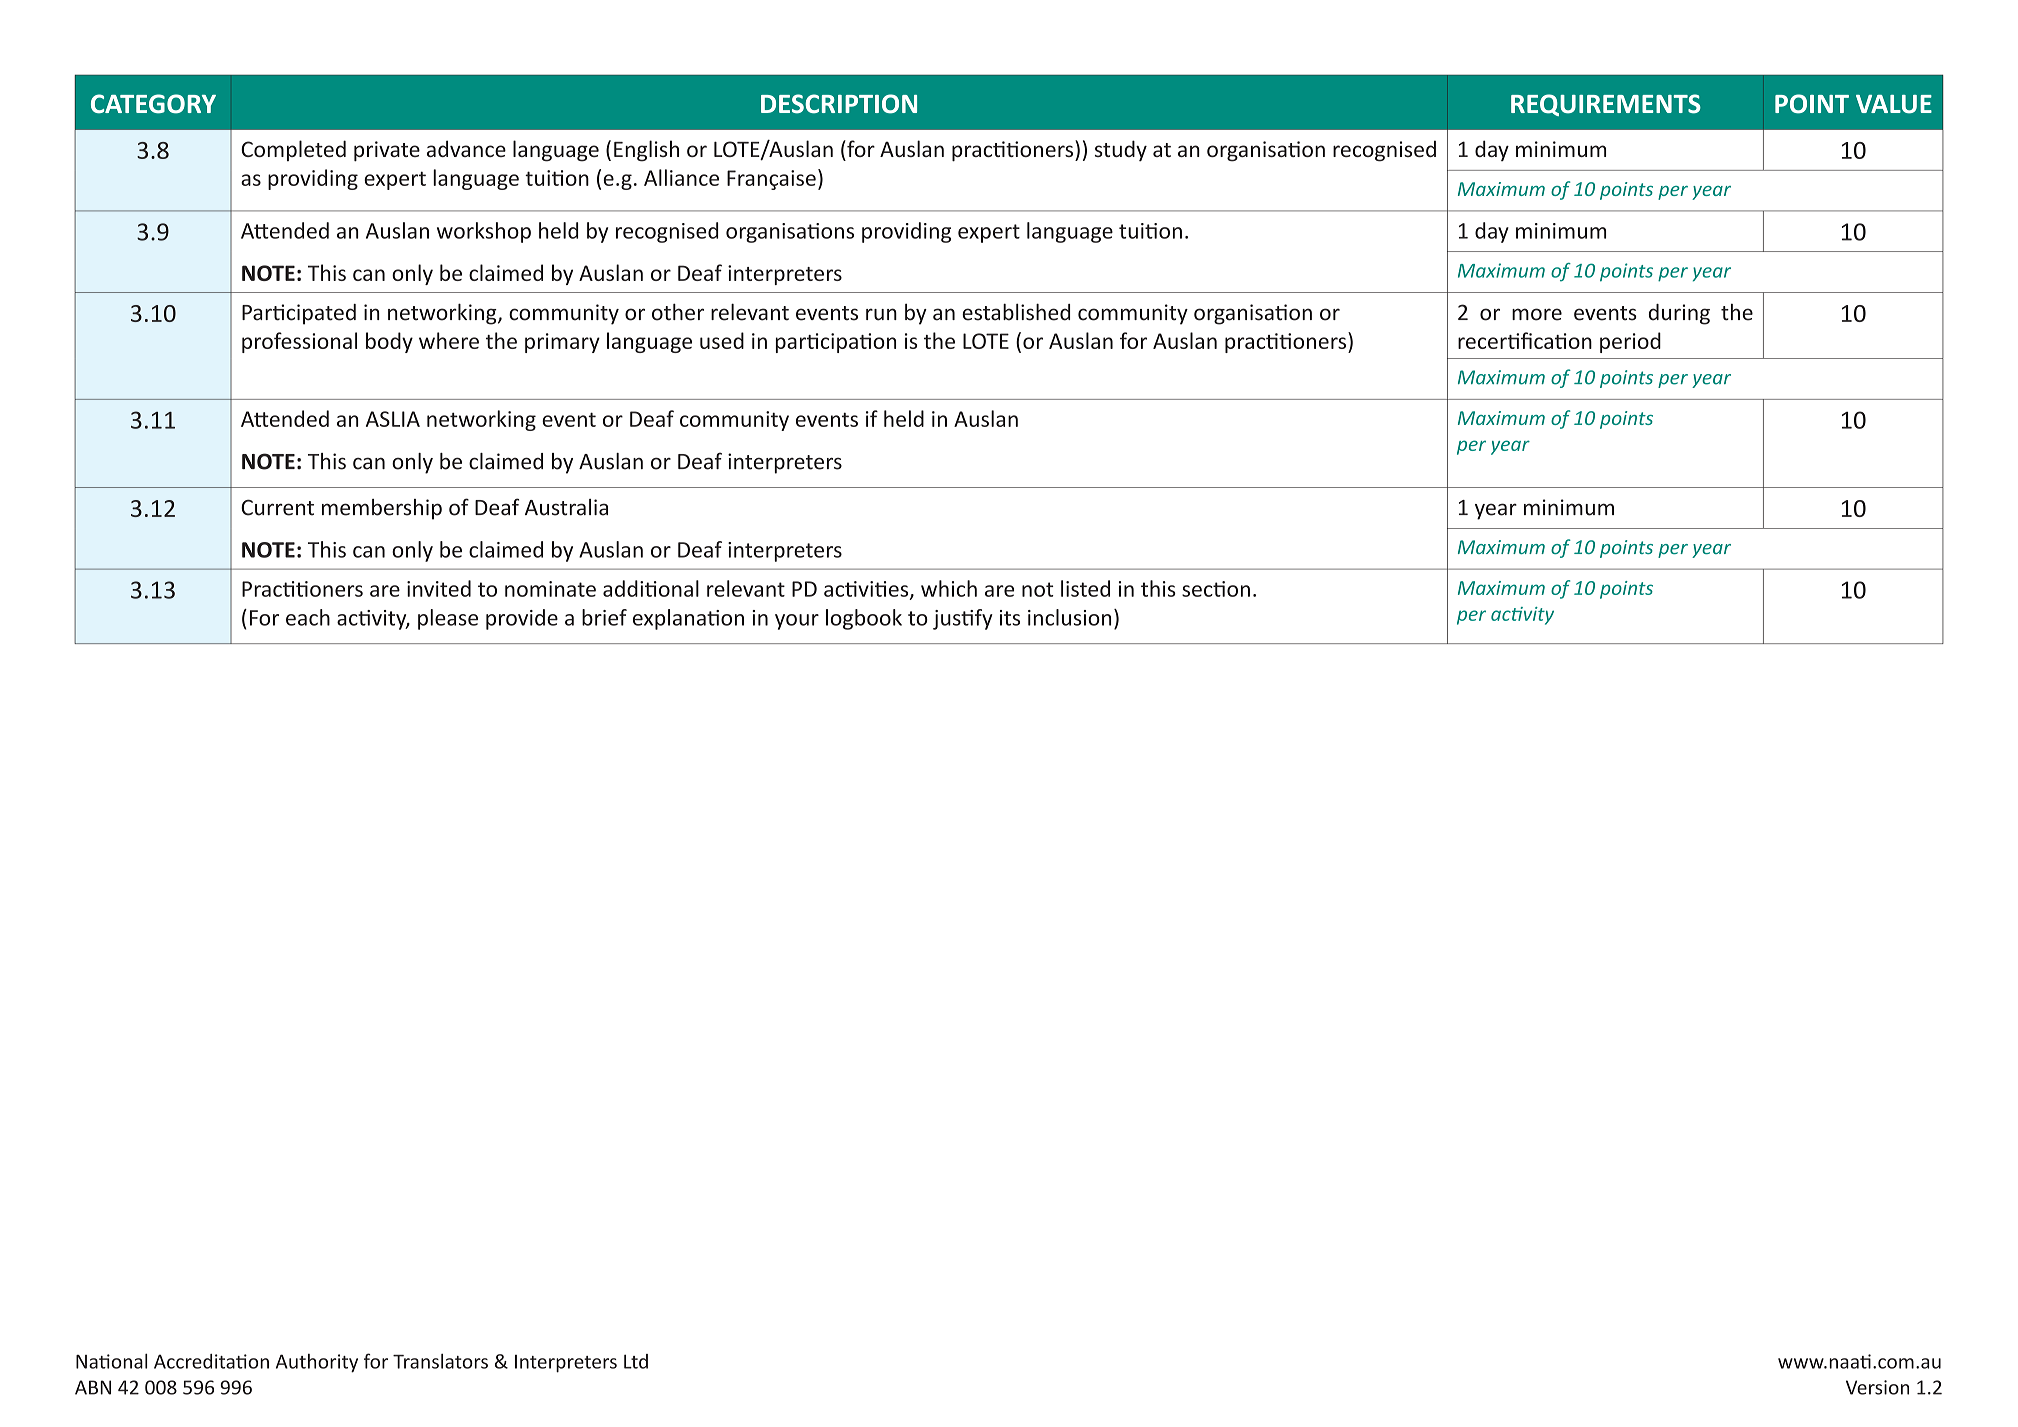 Image resolution: width=2018 pixels, height=1427 pixels. What do you see at coordinates (1606, 105) in the screenshot?
I see `REQUIREMENTS` at bounding box center [1606, 105].
